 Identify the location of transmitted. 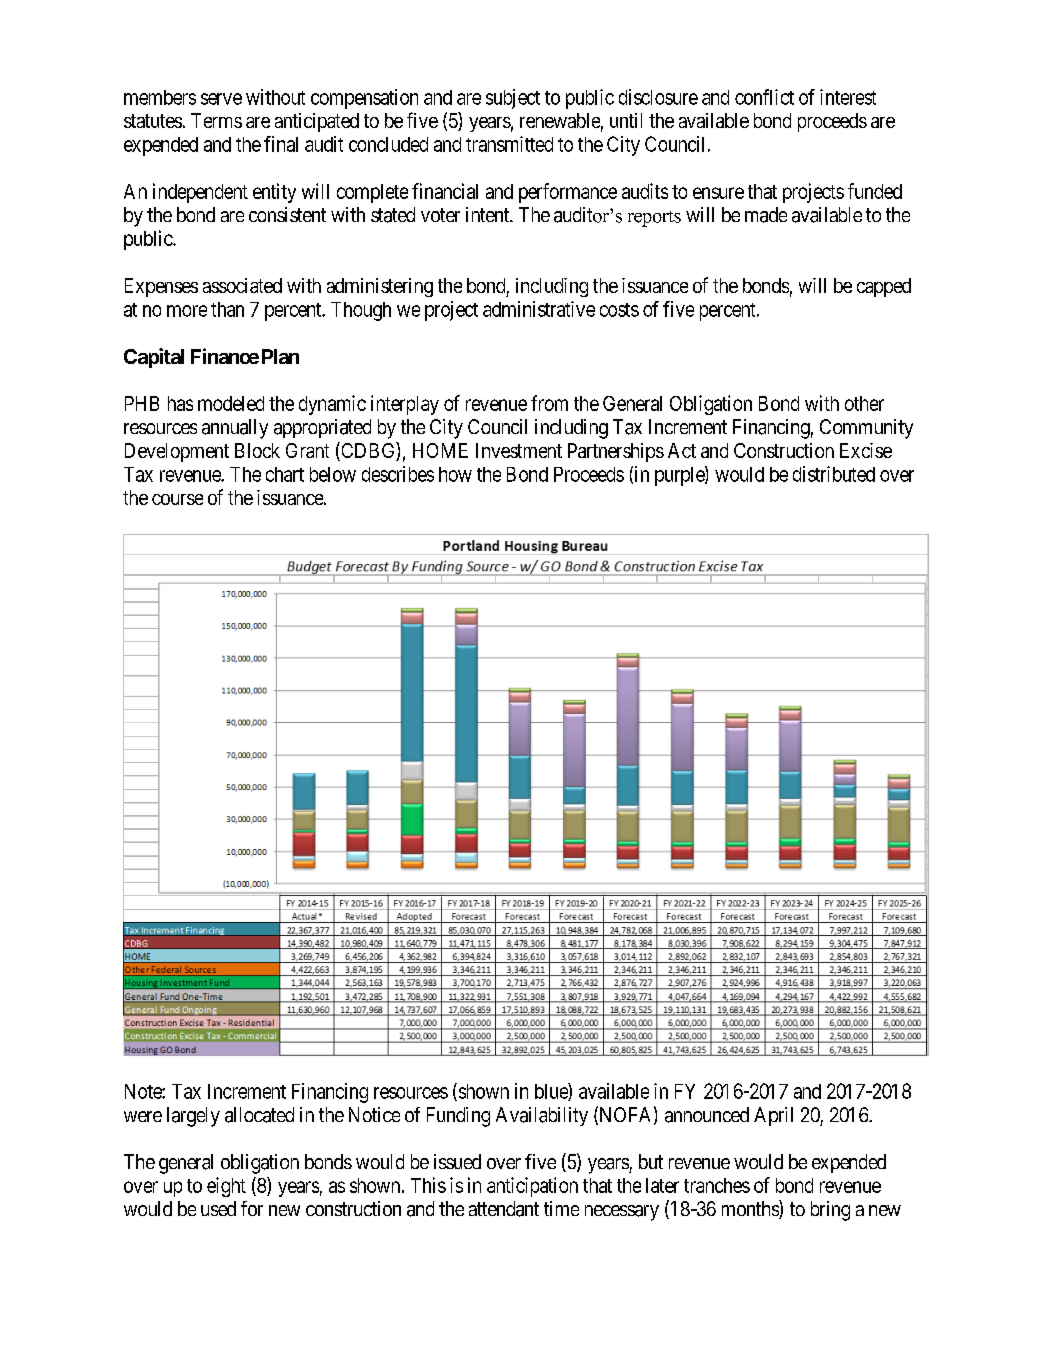
(509, 144).
